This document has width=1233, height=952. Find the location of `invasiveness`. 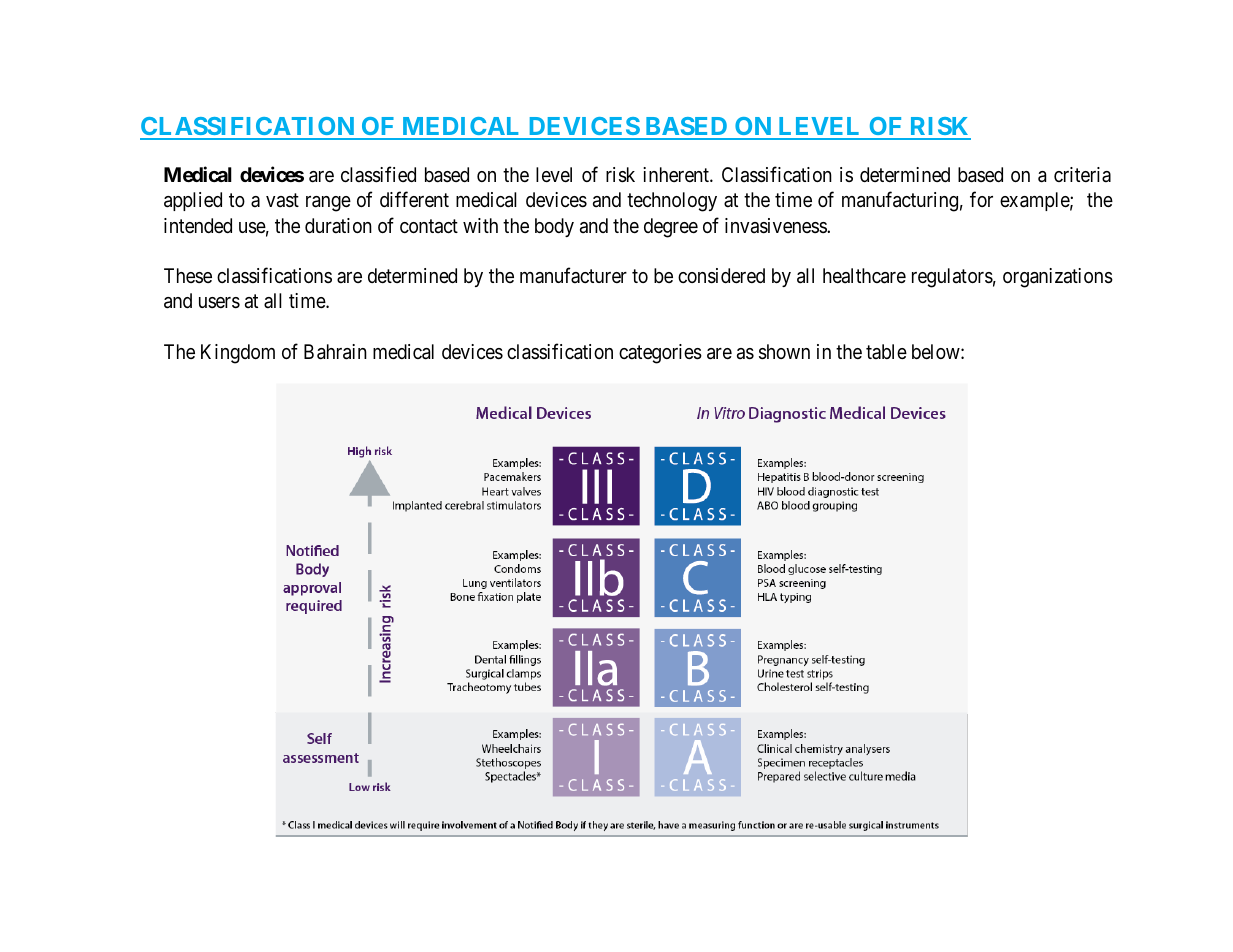

invasiveness is located at coordinates (776, 226).
